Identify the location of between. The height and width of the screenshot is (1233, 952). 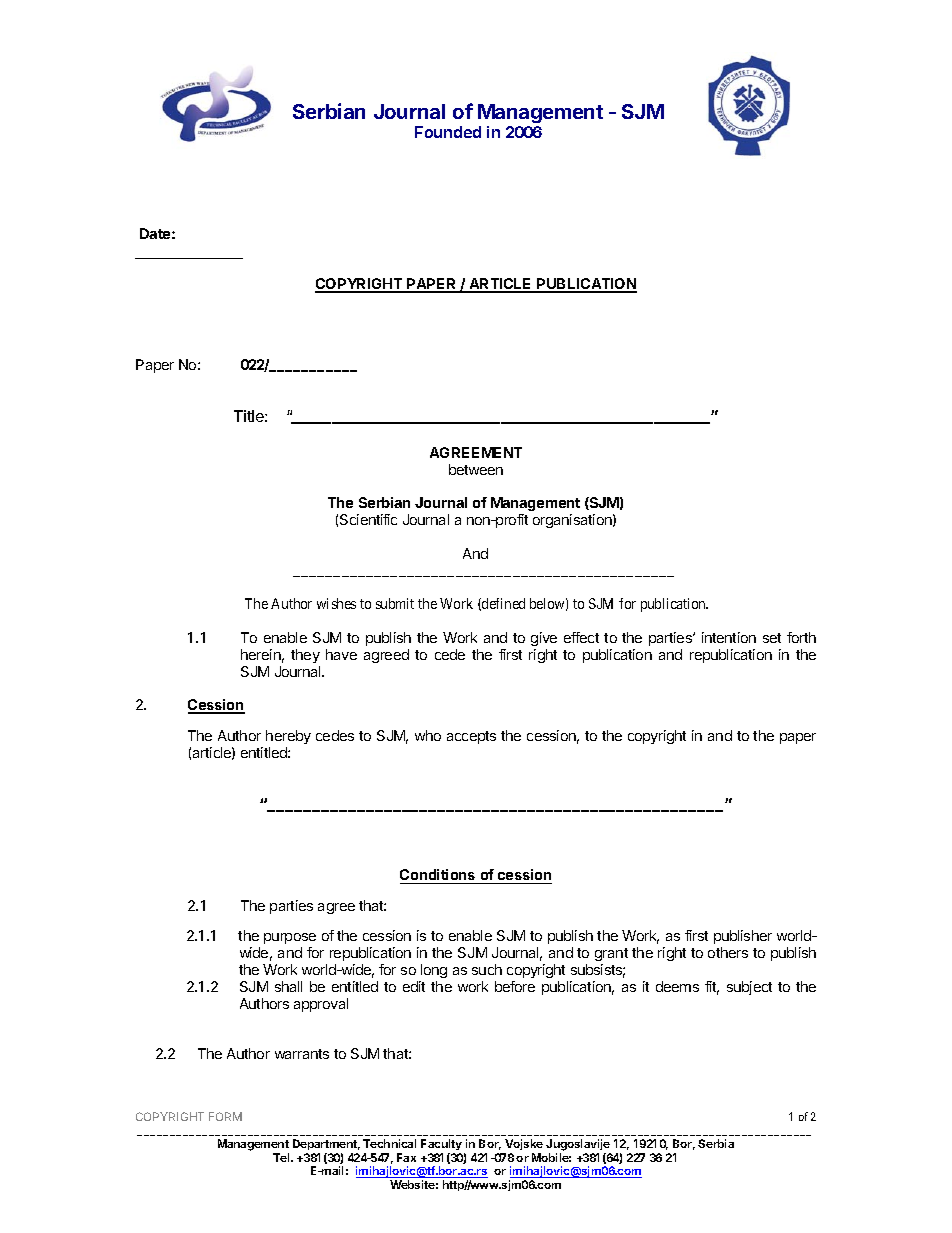
(476, 469).
